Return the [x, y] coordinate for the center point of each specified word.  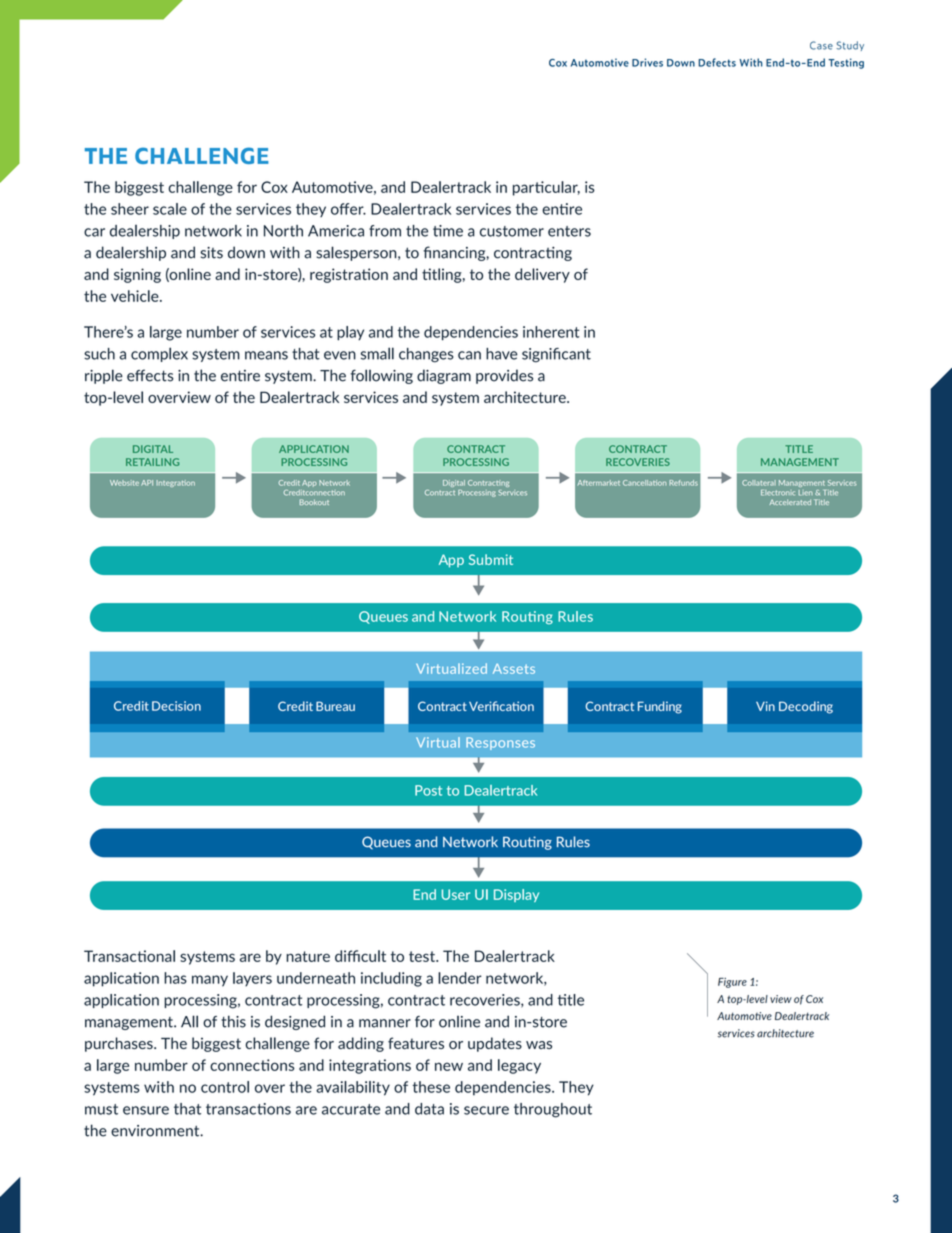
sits [211, 253]
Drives [647, 62]
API [147, 483]
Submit [491, 559]
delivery [542, 275]
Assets [514, 669]
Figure [732, 983]
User [456, 894]
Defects [717, 62]
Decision [176, 706]
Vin [765, 706]
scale [170, 209]
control [225, 1087]
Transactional [129, 956]
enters [569, 231]
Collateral [759, 483]
